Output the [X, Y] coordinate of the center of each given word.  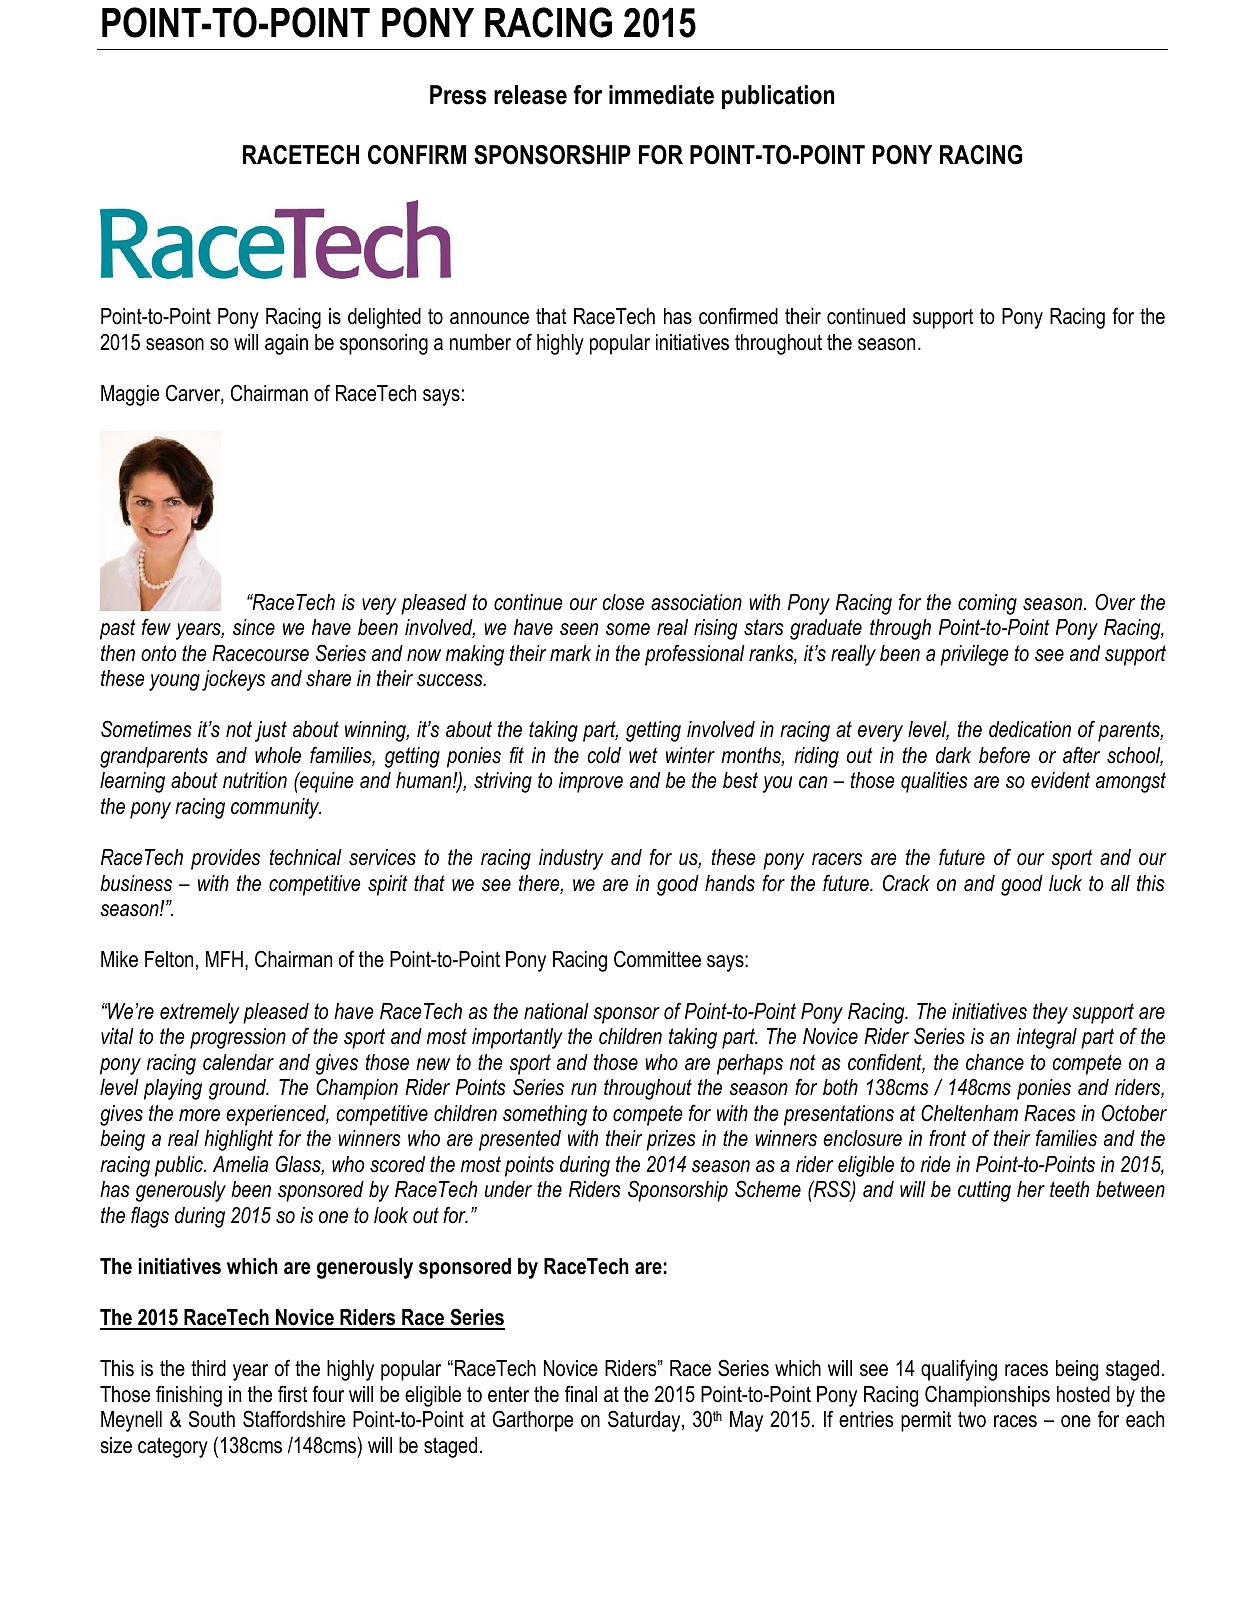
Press [458, 95]
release [530, 95]
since [254, 627]
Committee [657, 959]
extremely [200, 1013]
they [1050, 1013]
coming [987, 604]
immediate [661, 95]
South [212, 1419]
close [623, 602]
